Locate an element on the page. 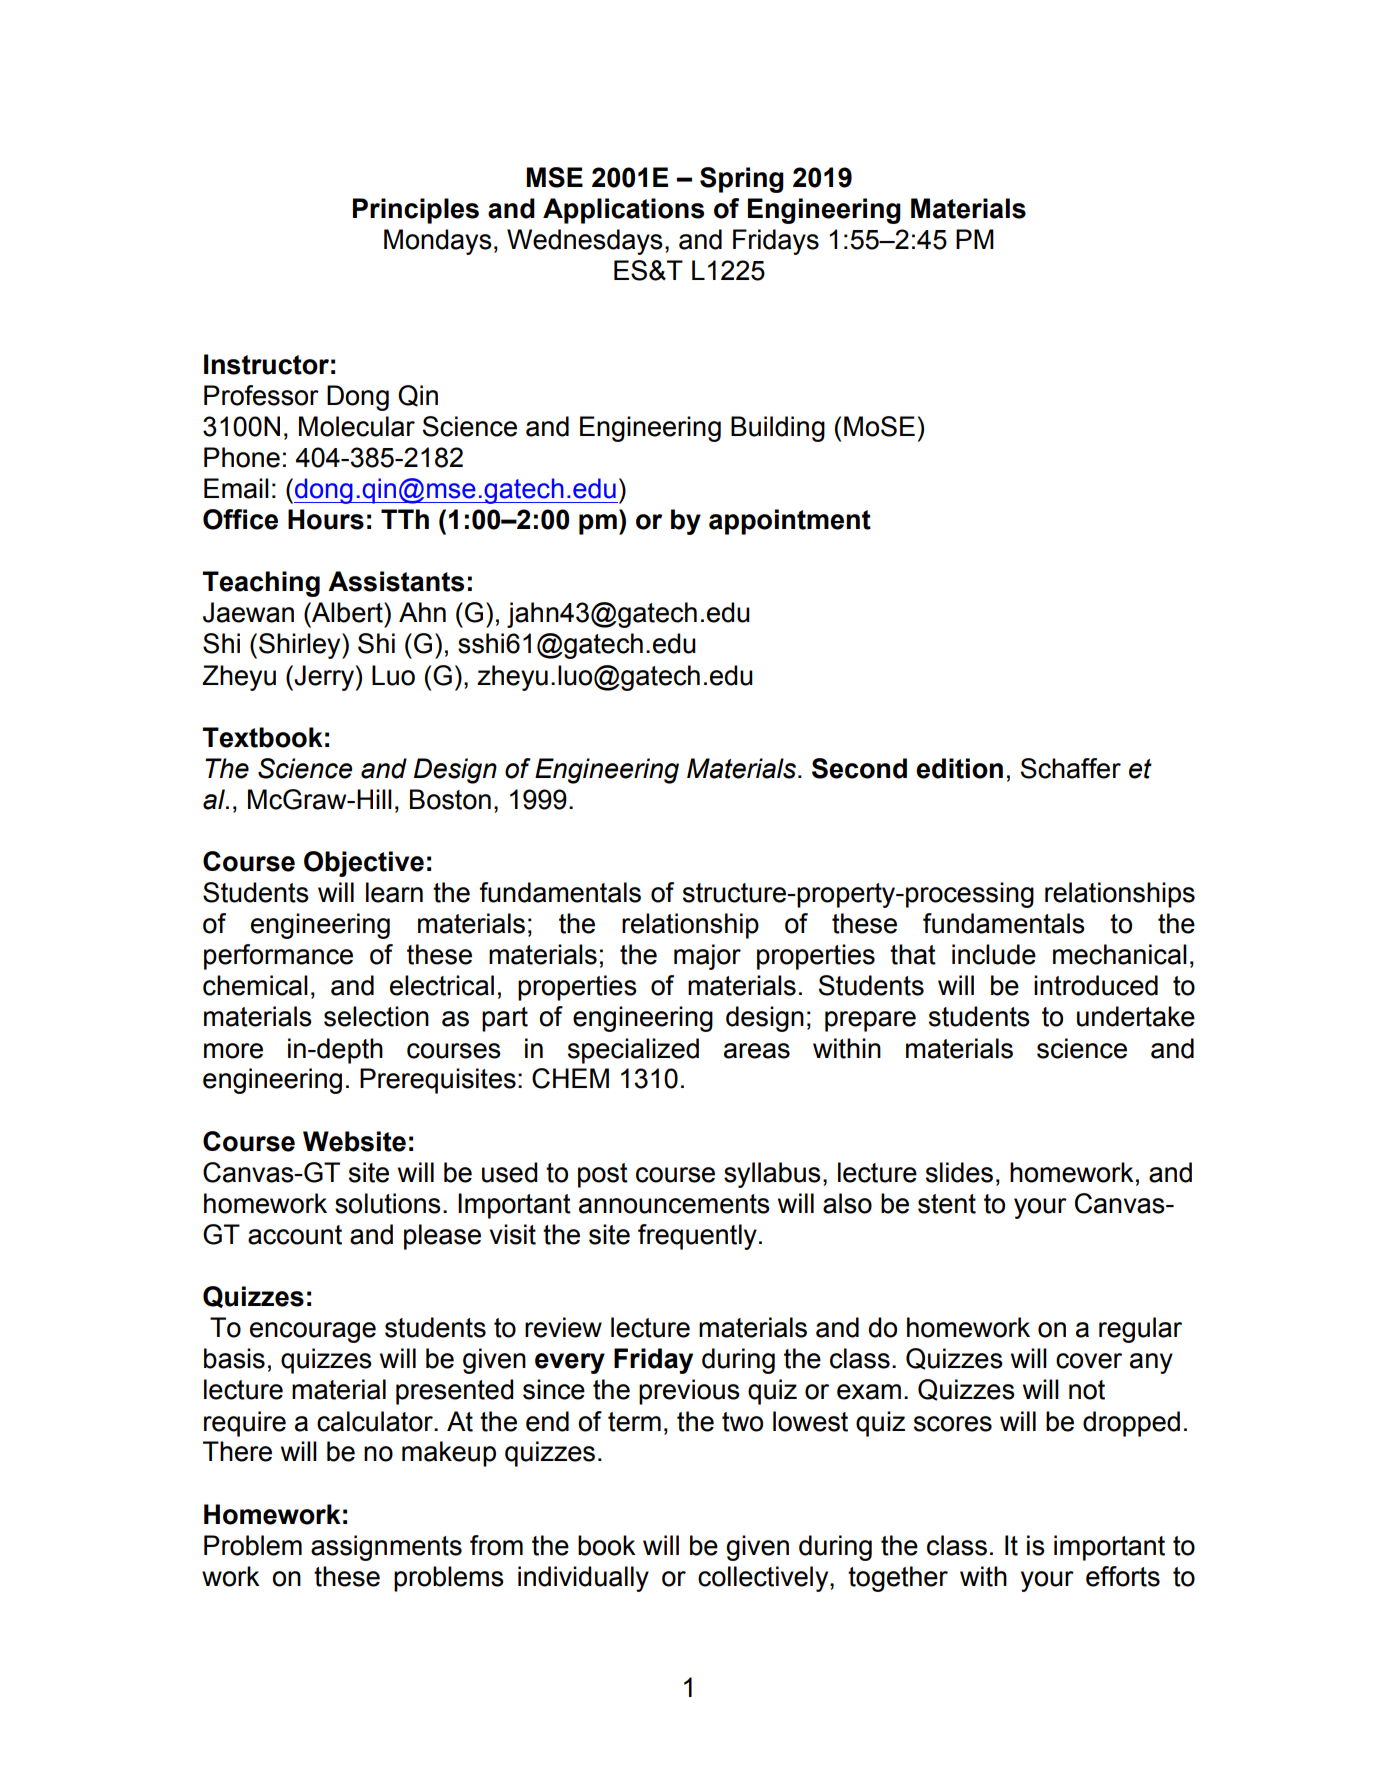  Objective is located at coordinates (364, 864).
